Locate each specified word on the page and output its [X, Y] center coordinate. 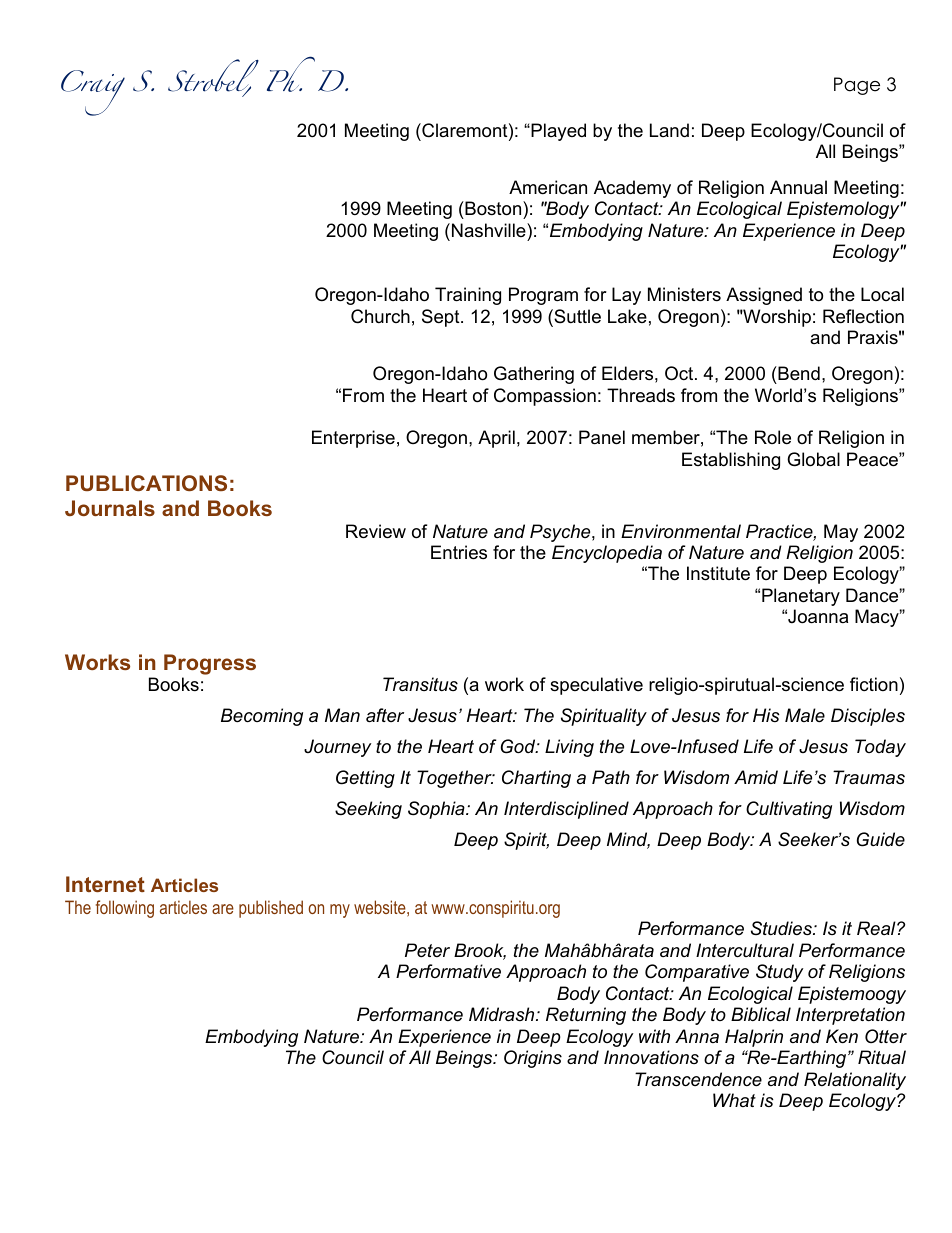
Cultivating [789, 810]
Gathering [534, 375]
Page [857, 86]
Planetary [801, 597]
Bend [798, 373]
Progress [210, 664]
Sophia [437, 810]
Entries [459, 552]
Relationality [855, 1081]
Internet [105, 884]
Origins [533, 1059]
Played [557, 132]
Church [380, 316]
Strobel [213, 76]
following [125, 909]
